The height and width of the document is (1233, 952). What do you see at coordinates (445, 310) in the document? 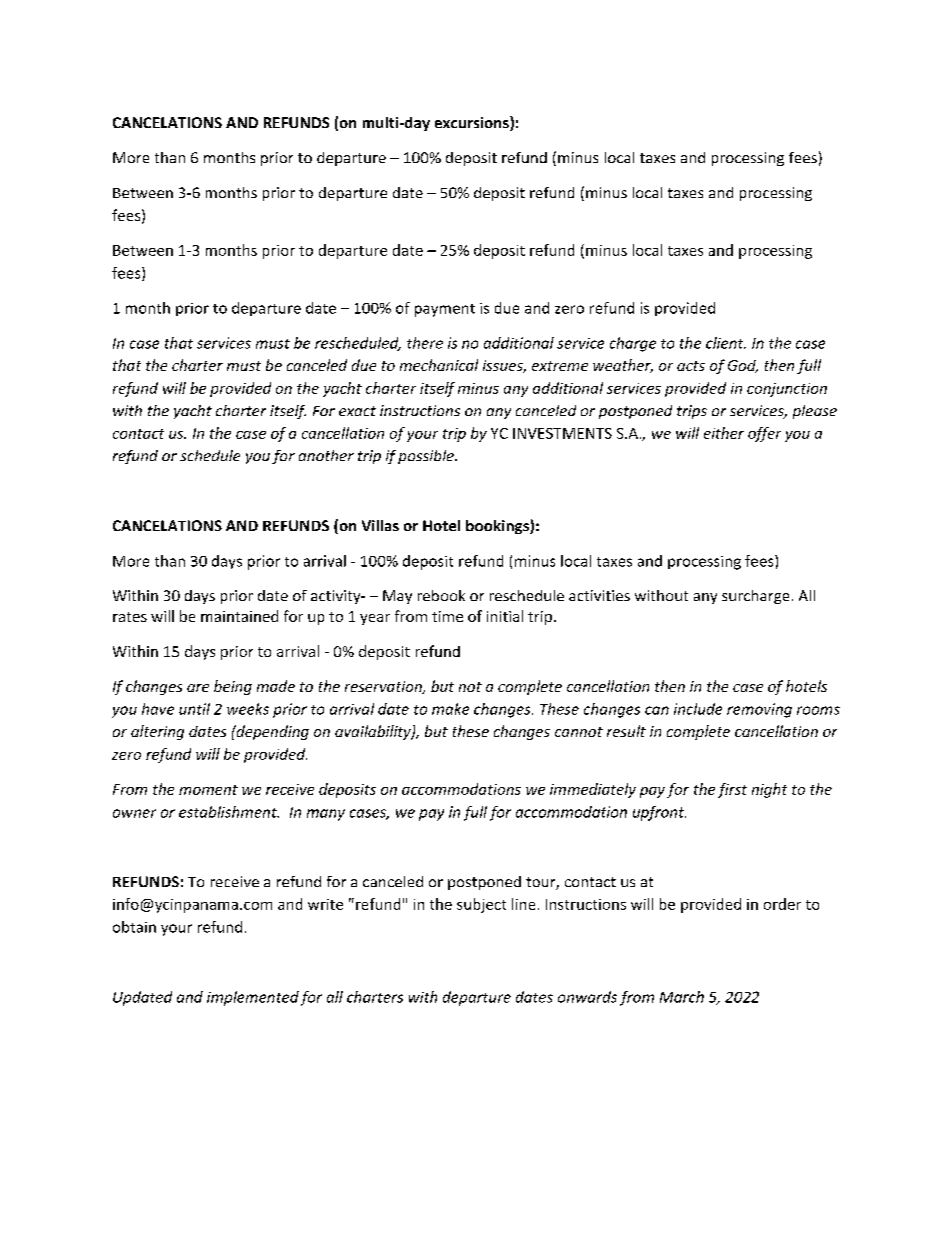
I see `payment` at bounding box center [445, 310].
